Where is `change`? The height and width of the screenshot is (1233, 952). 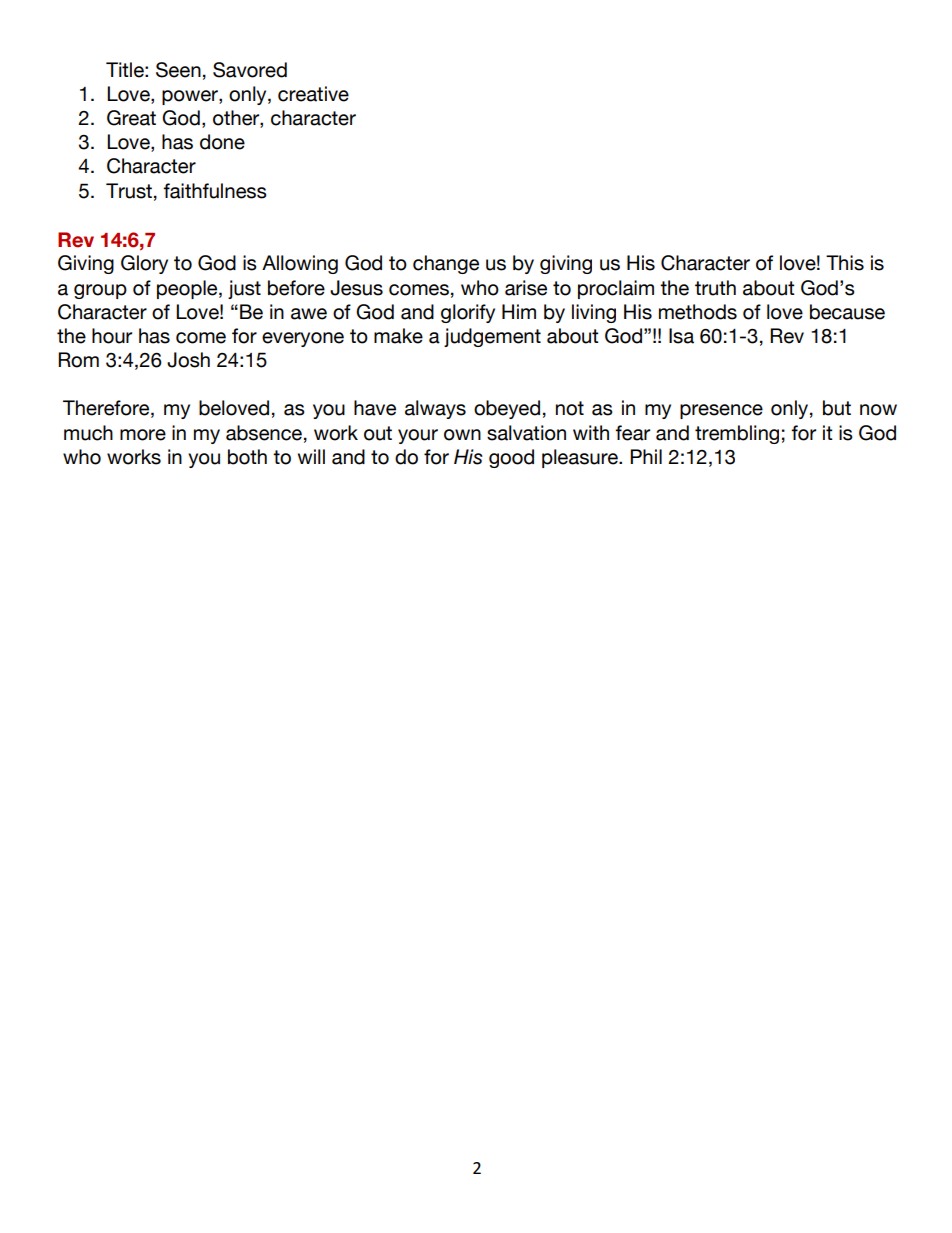
change is located at coordinates (446, 264).
